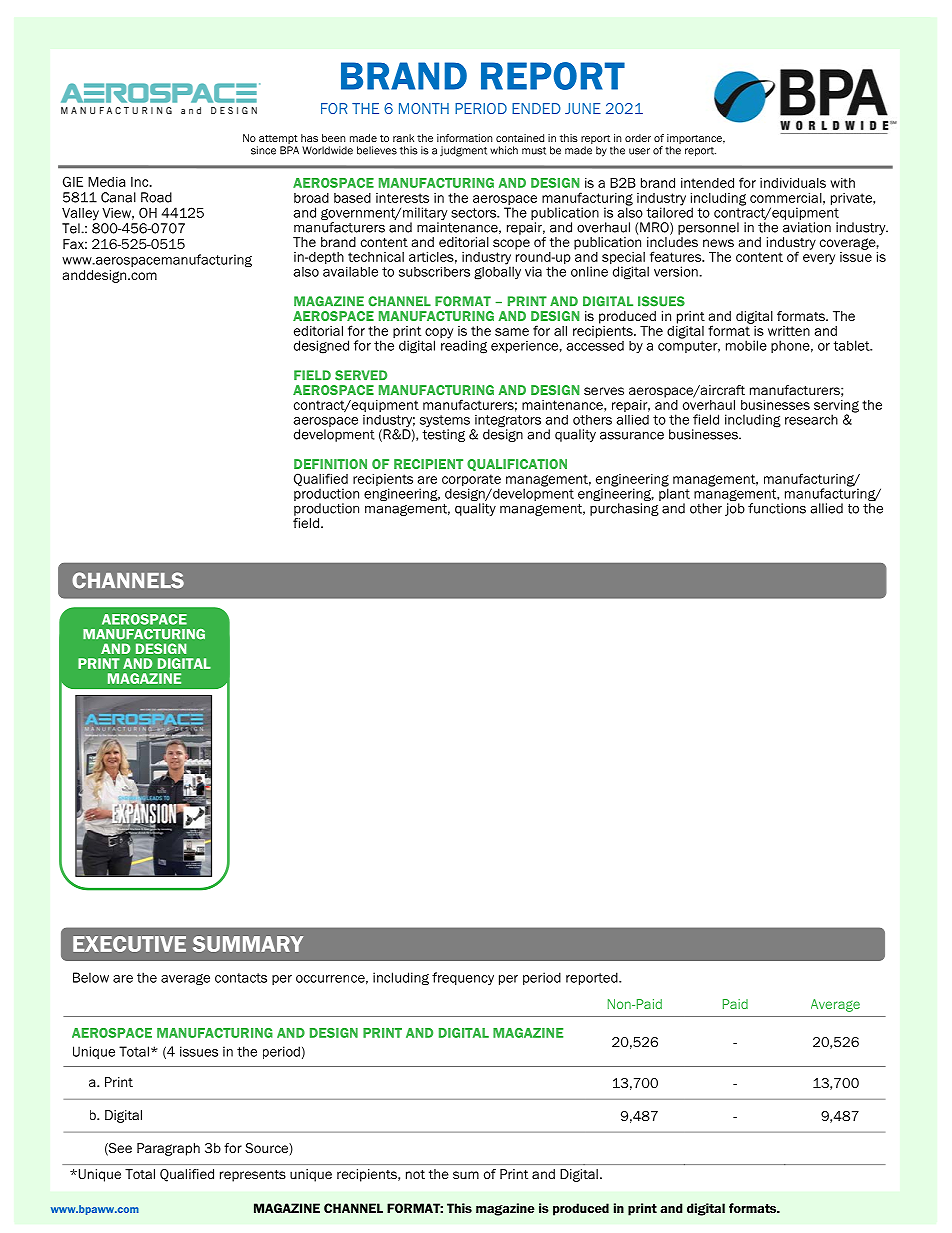  Describe the element at coordinates (471, 481) in the page. I see `corporate` at that location.
